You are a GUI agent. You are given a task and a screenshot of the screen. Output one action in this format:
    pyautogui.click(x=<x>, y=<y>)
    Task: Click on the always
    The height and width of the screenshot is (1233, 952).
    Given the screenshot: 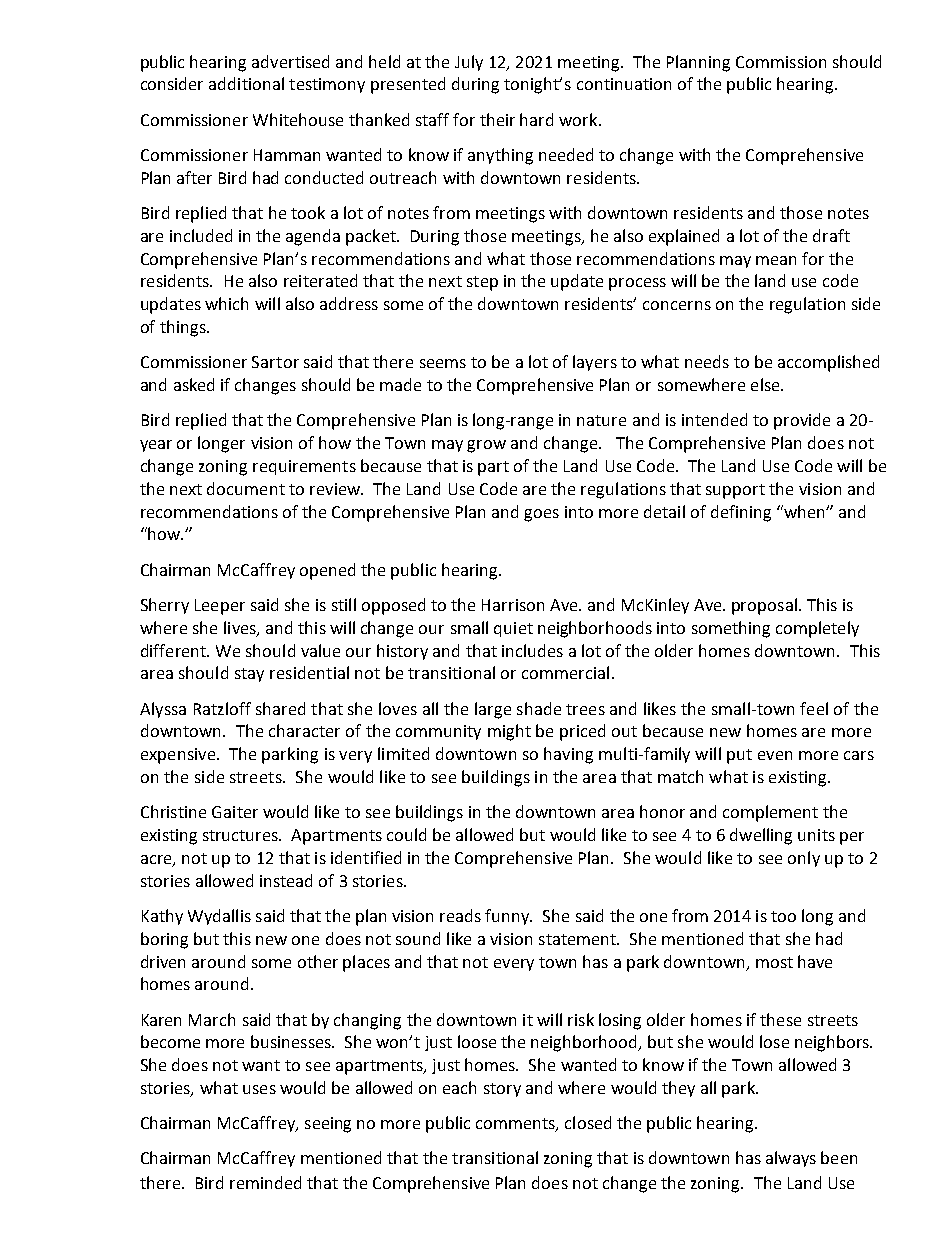 What is the action you would take?
    pyautogui.click(x=791, y=1159)
